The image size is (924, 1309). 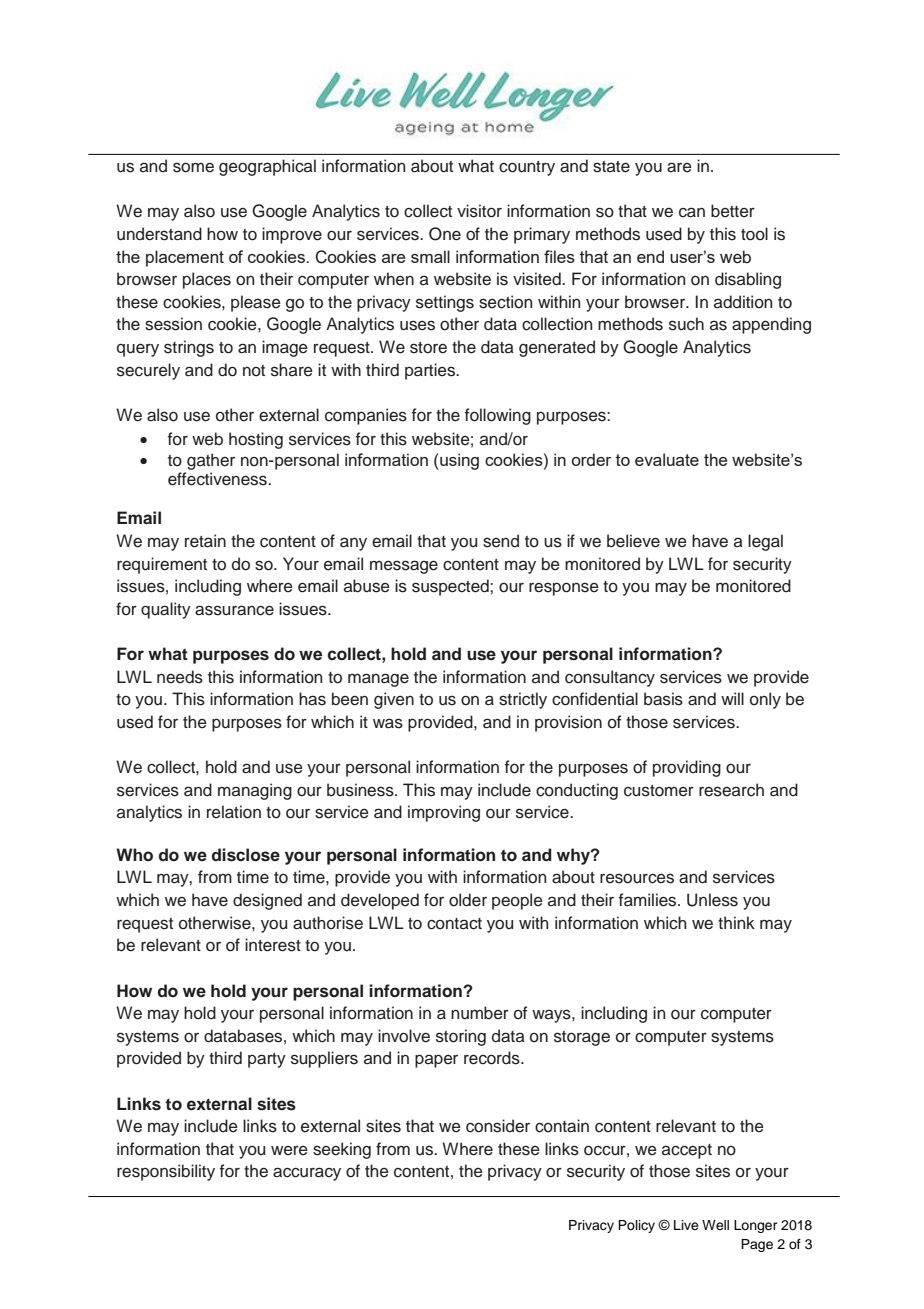 I want to click on consider, so click(x=498, y=1126).
